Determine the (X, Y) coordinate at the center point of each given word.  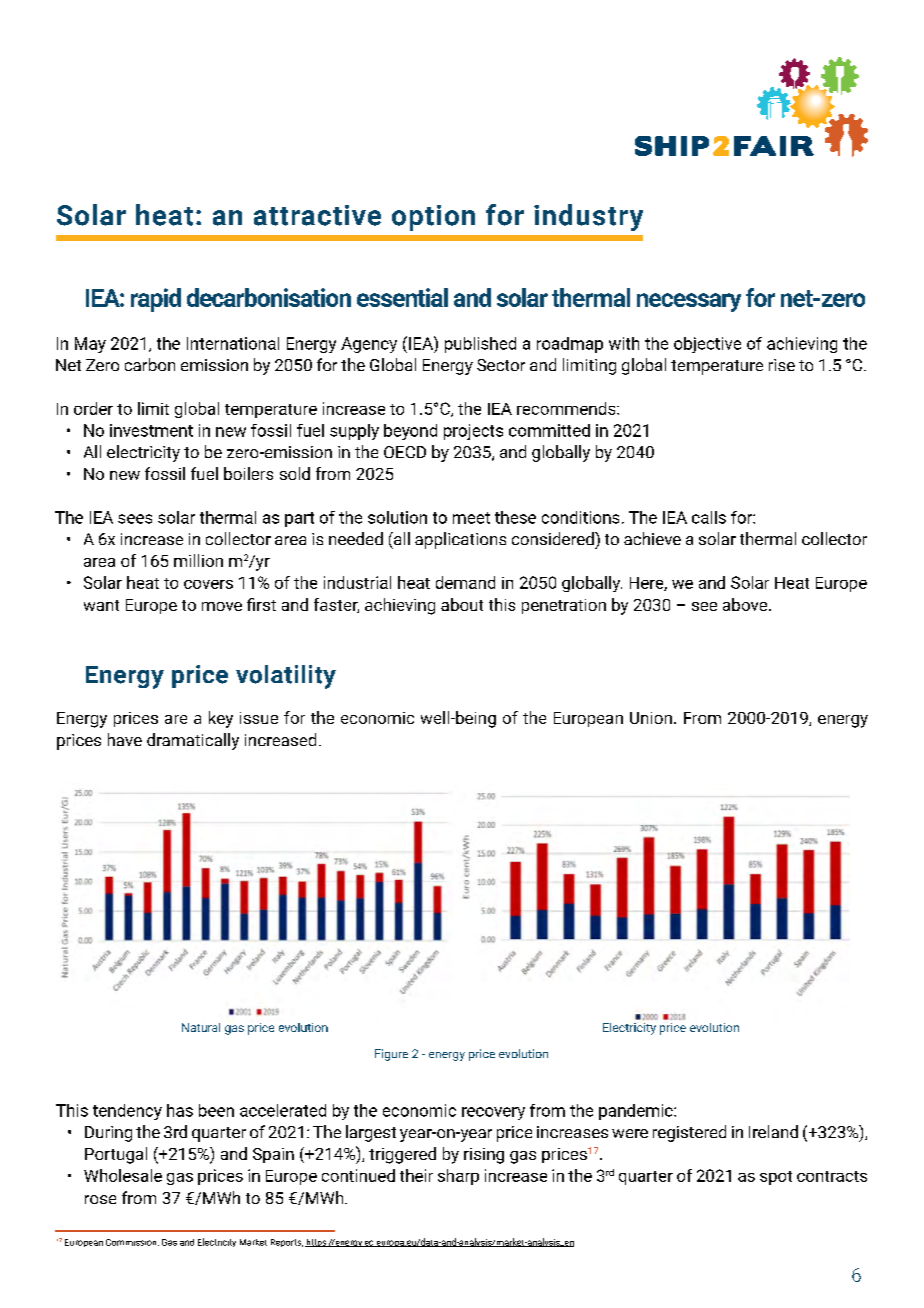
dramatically (193, 741)
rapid (156, 300)
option (433, 218)
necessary (689, 302)
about (462, 604)
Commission (132, 1242)
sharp (458, 1177)
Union (651, 718)
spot (776, 1178)
